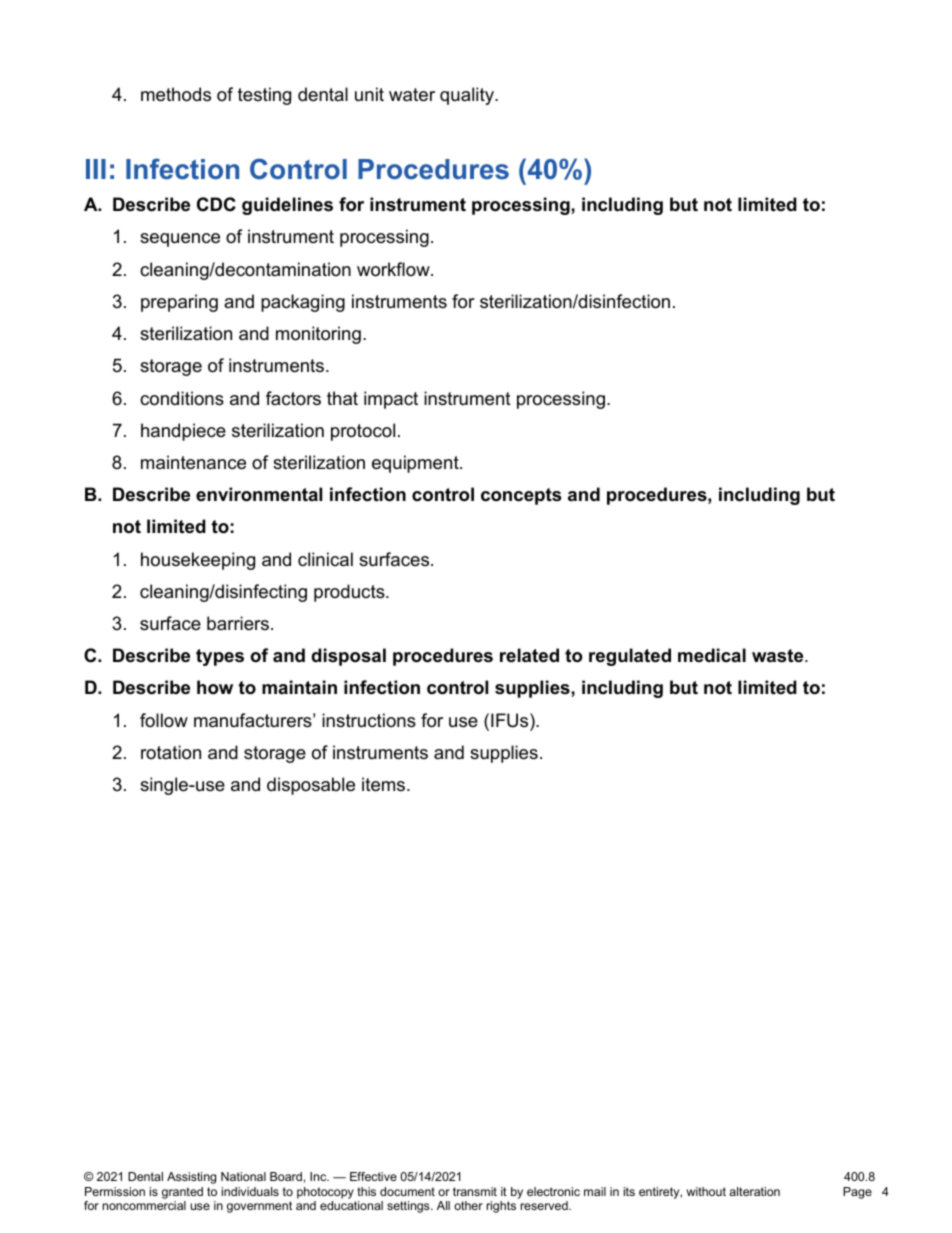 The width and height of the image is (952, 1233). What do you see at coordinates (468, 96) in the image?
I see `quality` at bounding box center [468, 96].
